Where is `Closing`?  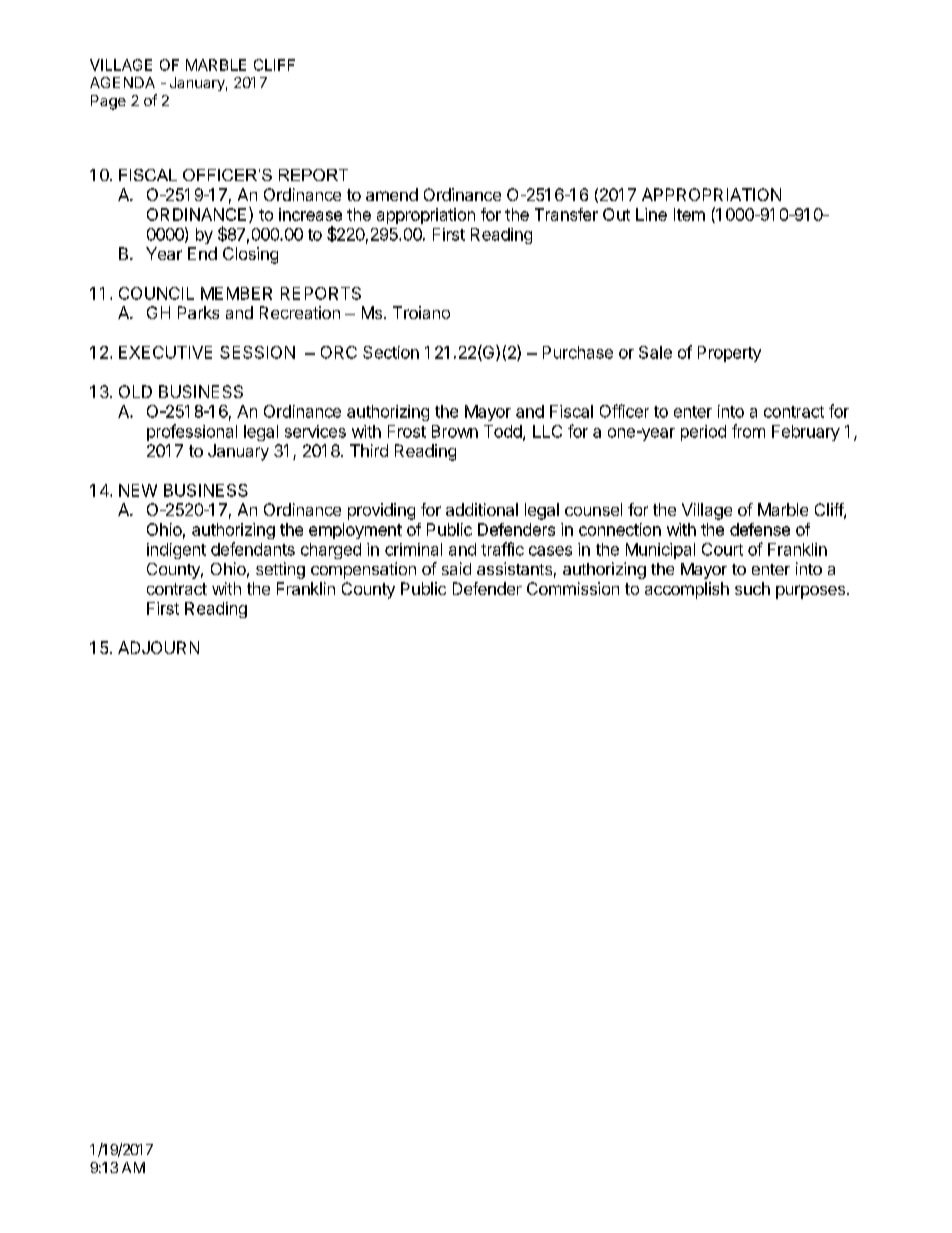
Closing is located at coordinates (250, 255).
